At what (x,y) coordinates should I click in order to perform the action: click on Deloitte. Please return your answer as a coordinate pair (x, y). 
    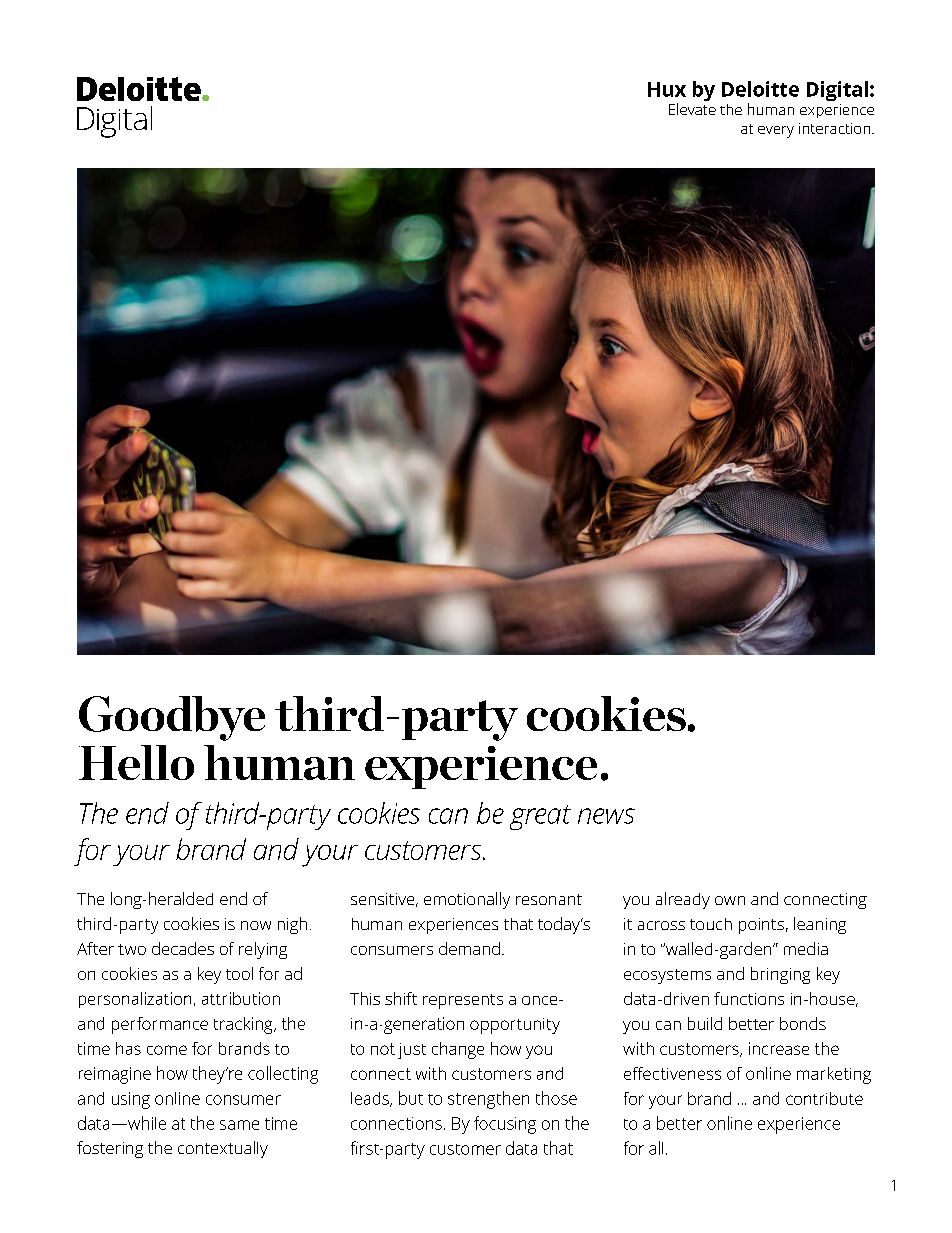
    Looking at the image, I should click on (760, 89).
